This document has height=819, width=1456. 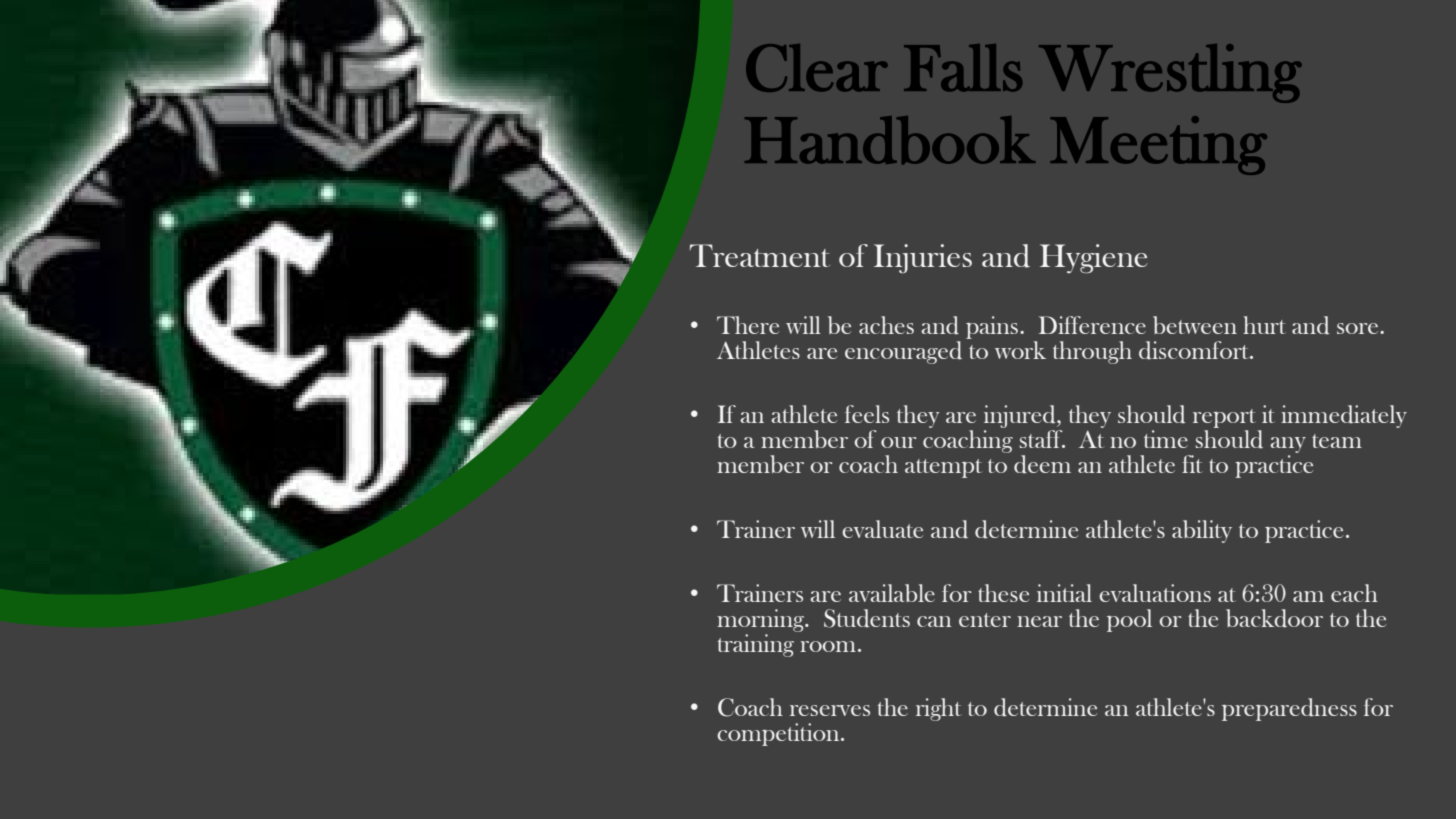 What do you see at coordinates (939, 709) in the document?
I see `right` at bounding box center [939, 709].
